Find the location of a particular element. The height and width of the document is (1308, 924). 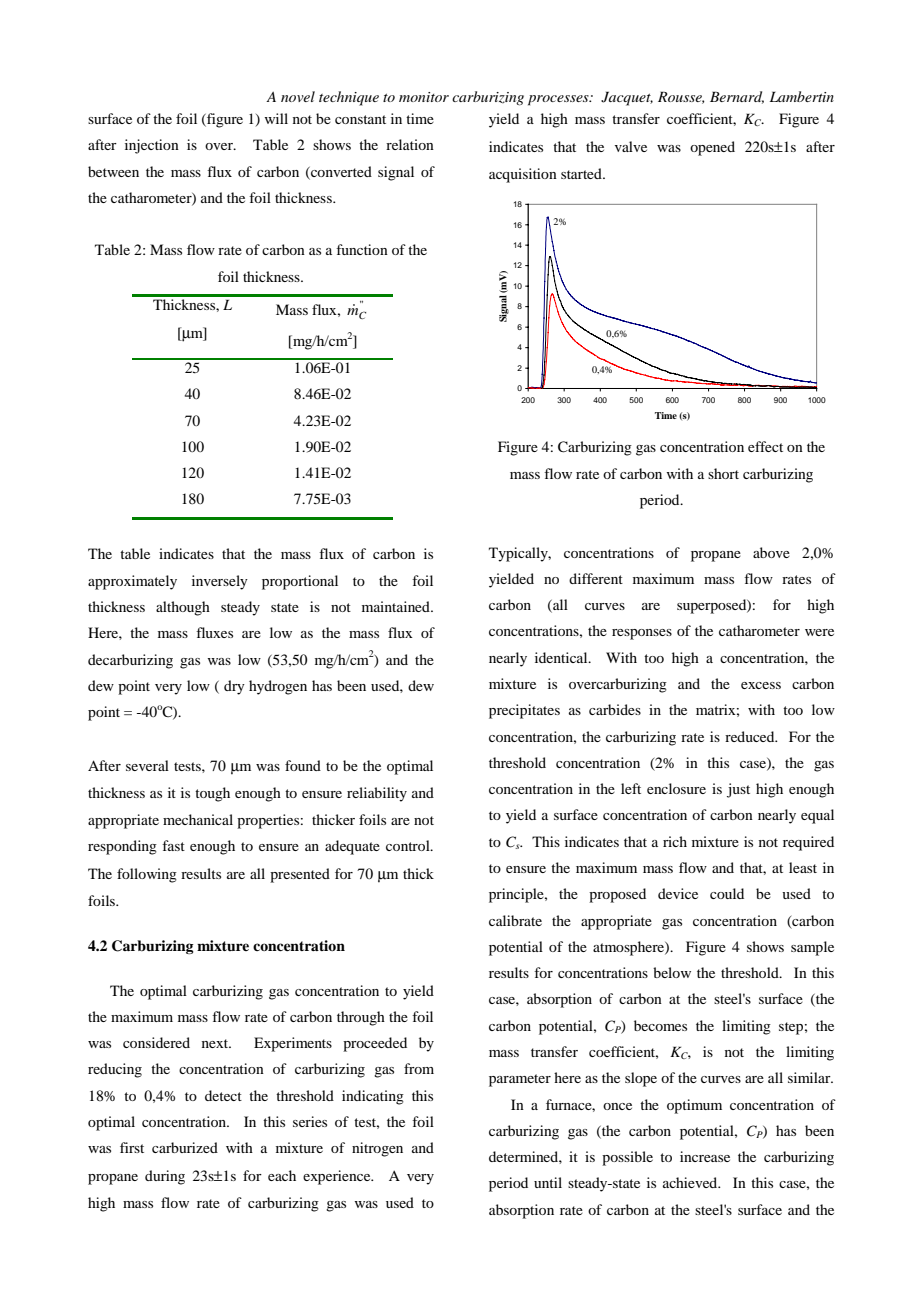

increase is located at coordinates (705, 1156).
